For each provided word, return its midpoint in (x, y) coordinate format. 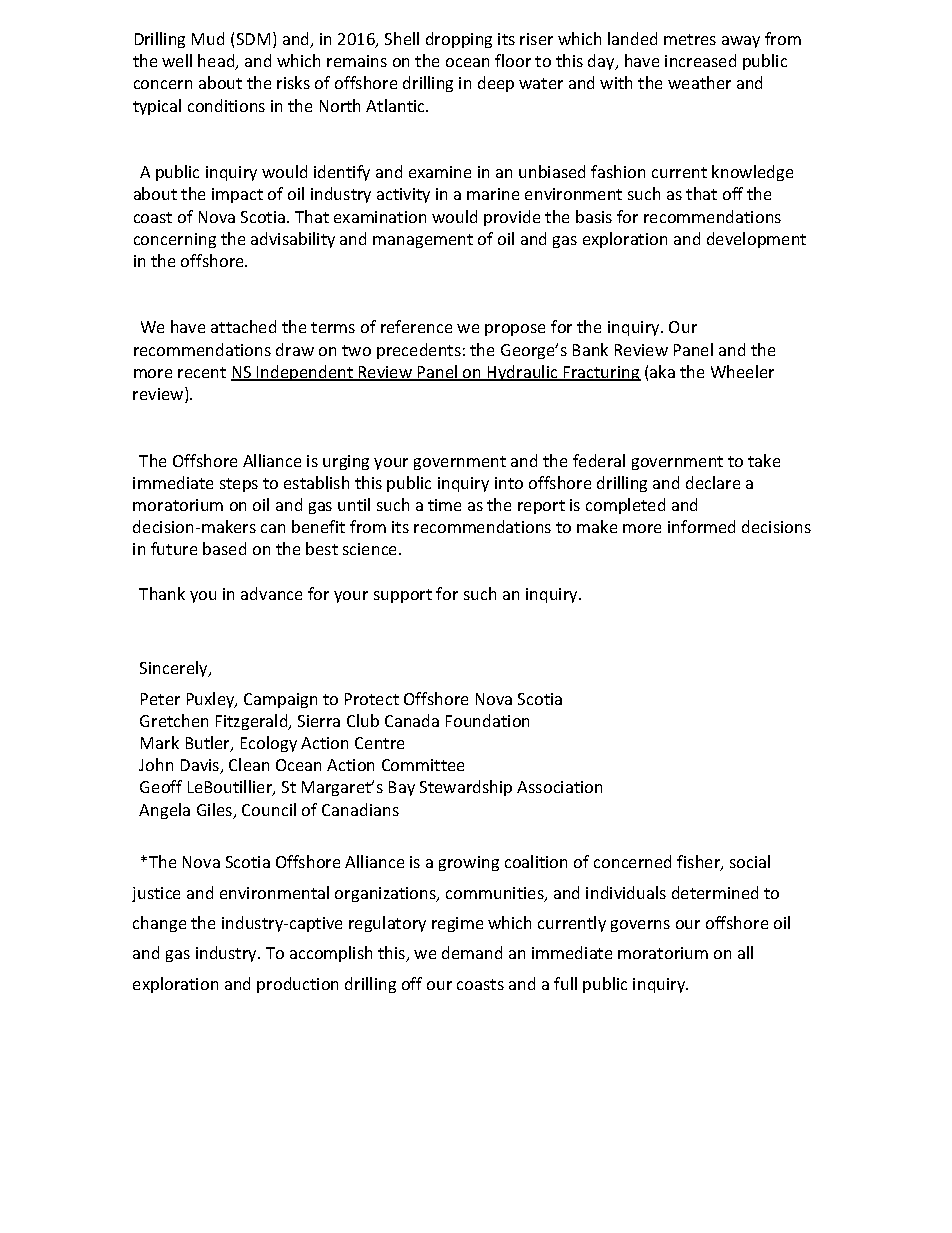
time (444, 505)
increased (700, 60)
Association (559, 787)
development (756, 240)
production (297, 985)
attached (243, 326)
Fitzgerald (253, 722)
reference (416, 326)
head (217, 62)
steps (239, 485)
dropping (459, 40)
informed (701, 526)
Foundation (487, 720)
